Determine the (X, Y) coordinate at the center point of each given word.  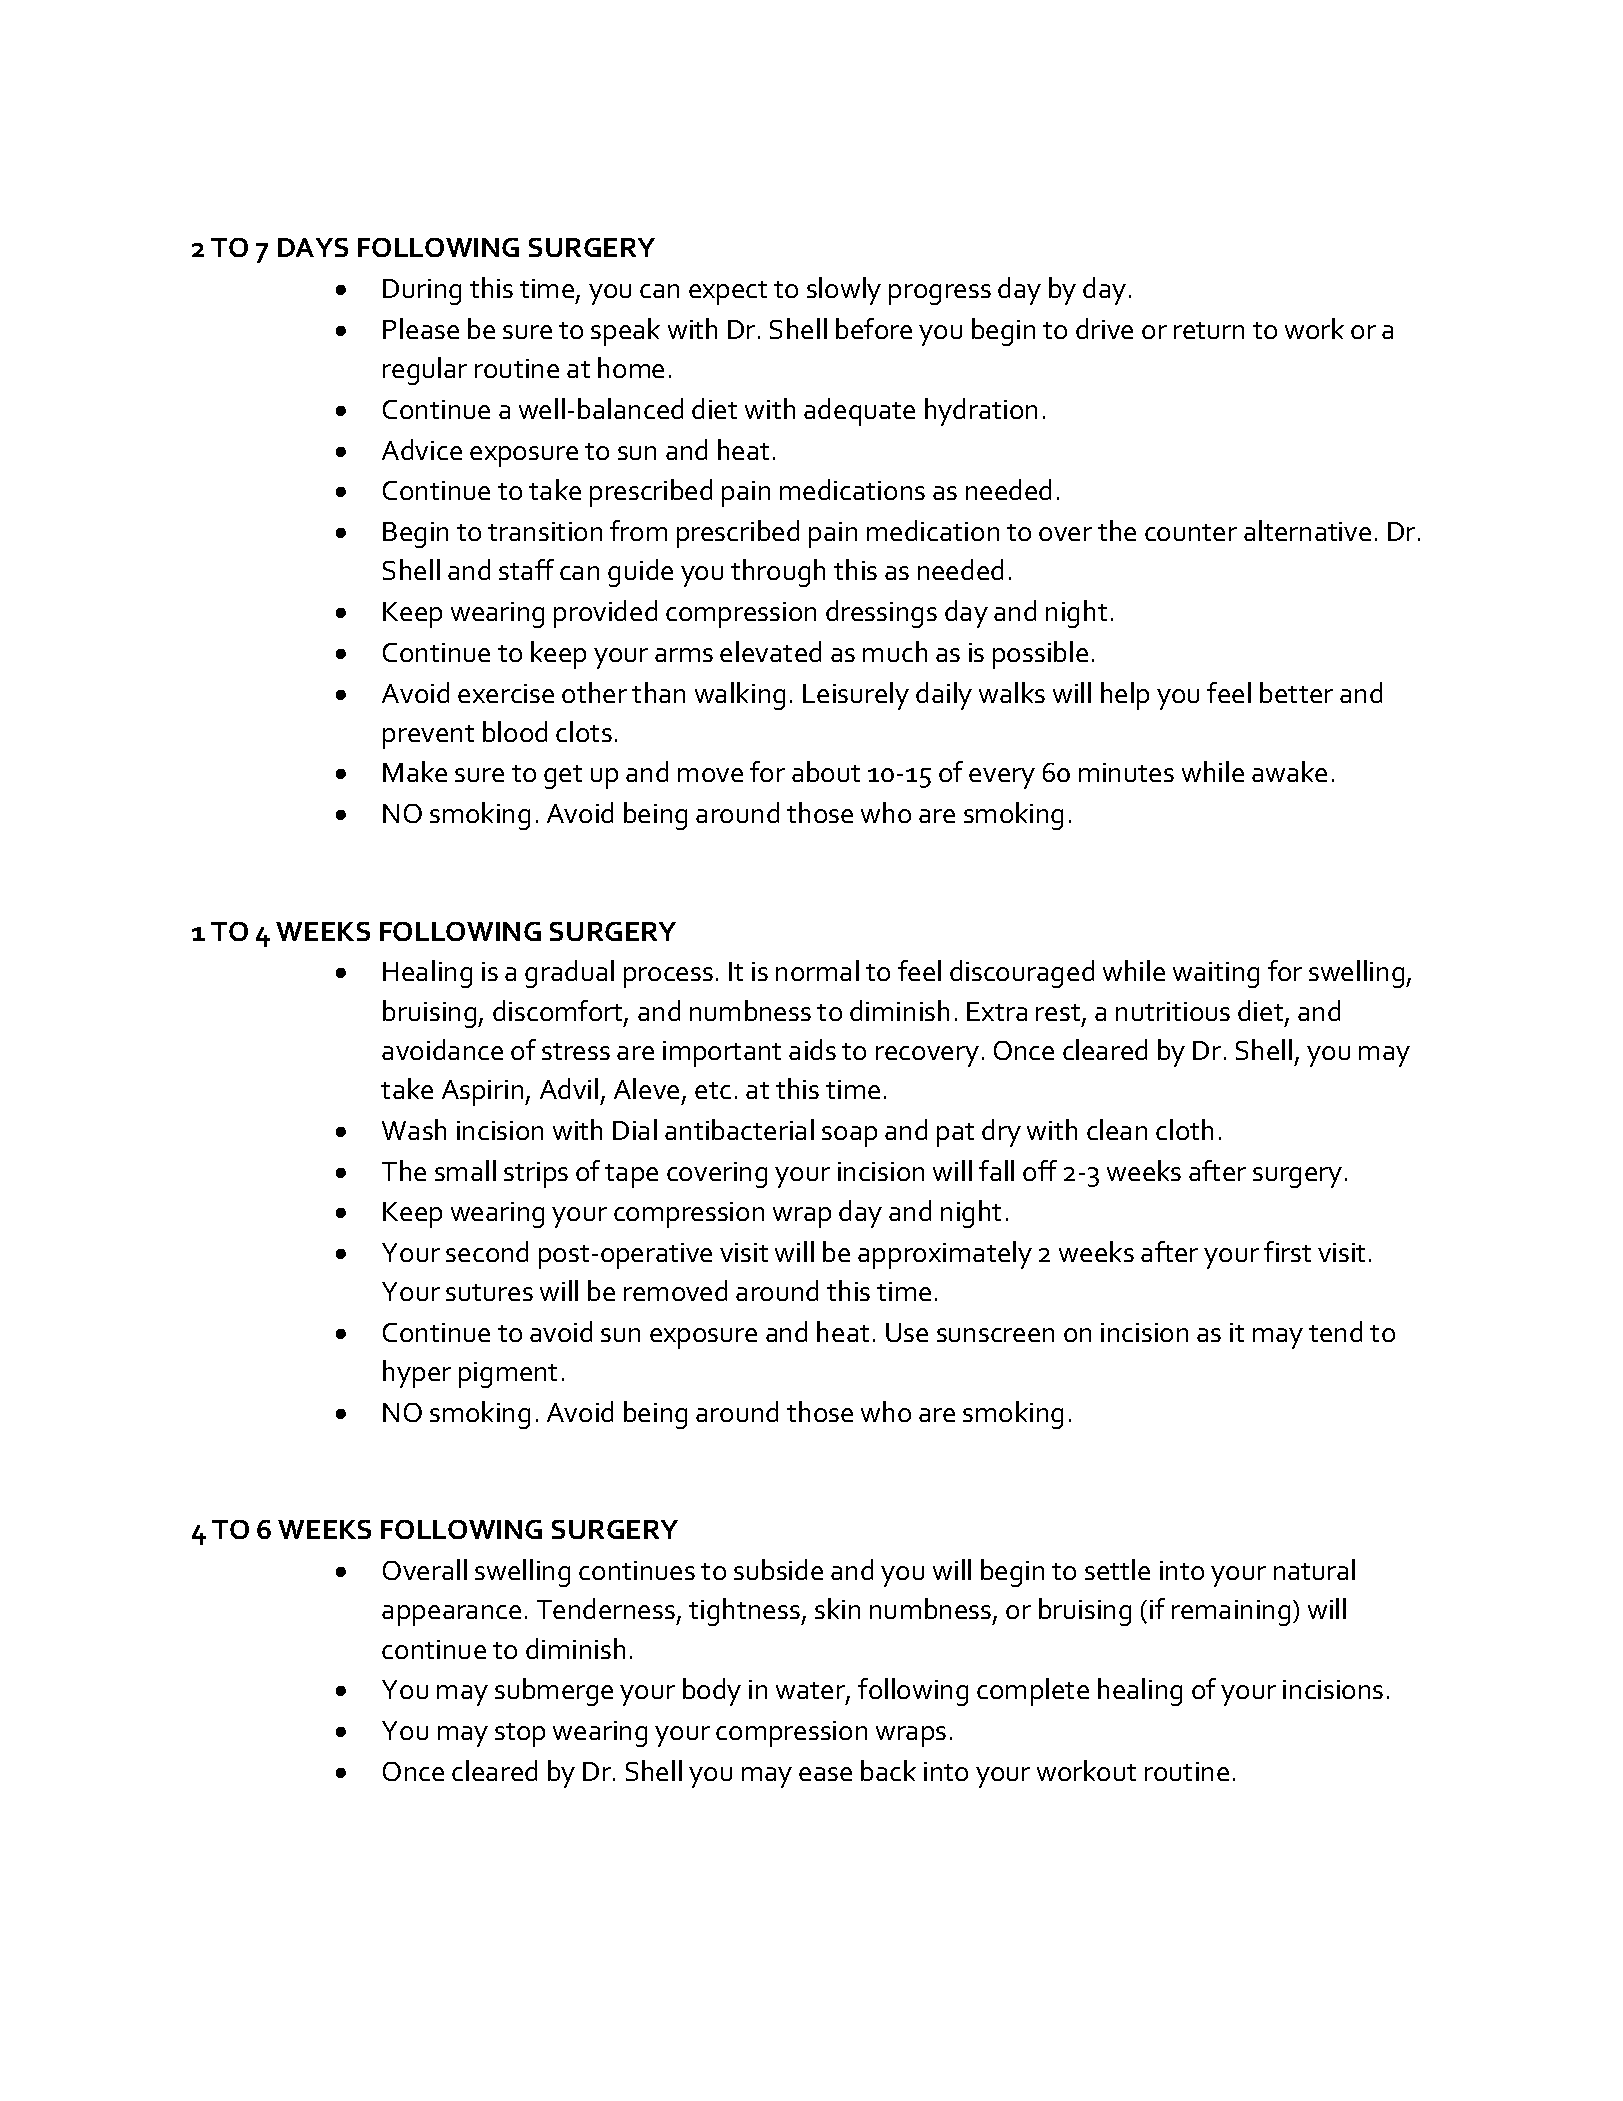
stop (520, 1735)
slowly (844, 291)
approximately (945, 1255)
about (826, 771)
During (422, 292)
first (1287, 1251)
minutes (1126, 772)
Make (415, 771)
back (888, 1770)
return (1209, 330)
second (487, 1251)
